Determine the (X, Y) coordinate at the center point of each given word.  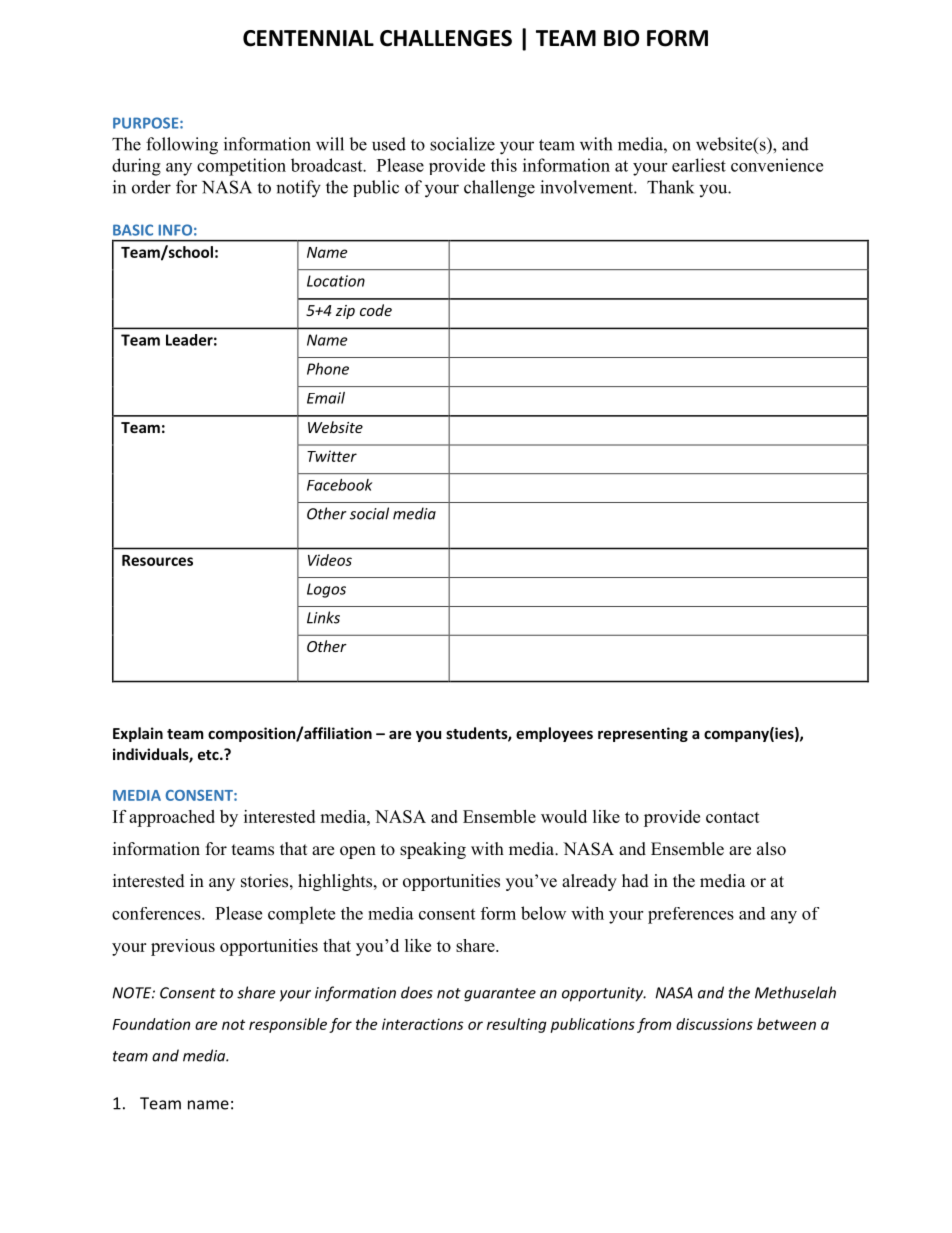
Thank (670, 187)
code (376, 310)
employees (554, 734)
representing (643, 734)
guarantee (500, 995)
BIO (621, 38)
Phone (328, 369)
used (389, 144)
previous (183, 947)
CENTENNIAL (308, 38)
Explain (138, 734)
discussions (714, 1024)
